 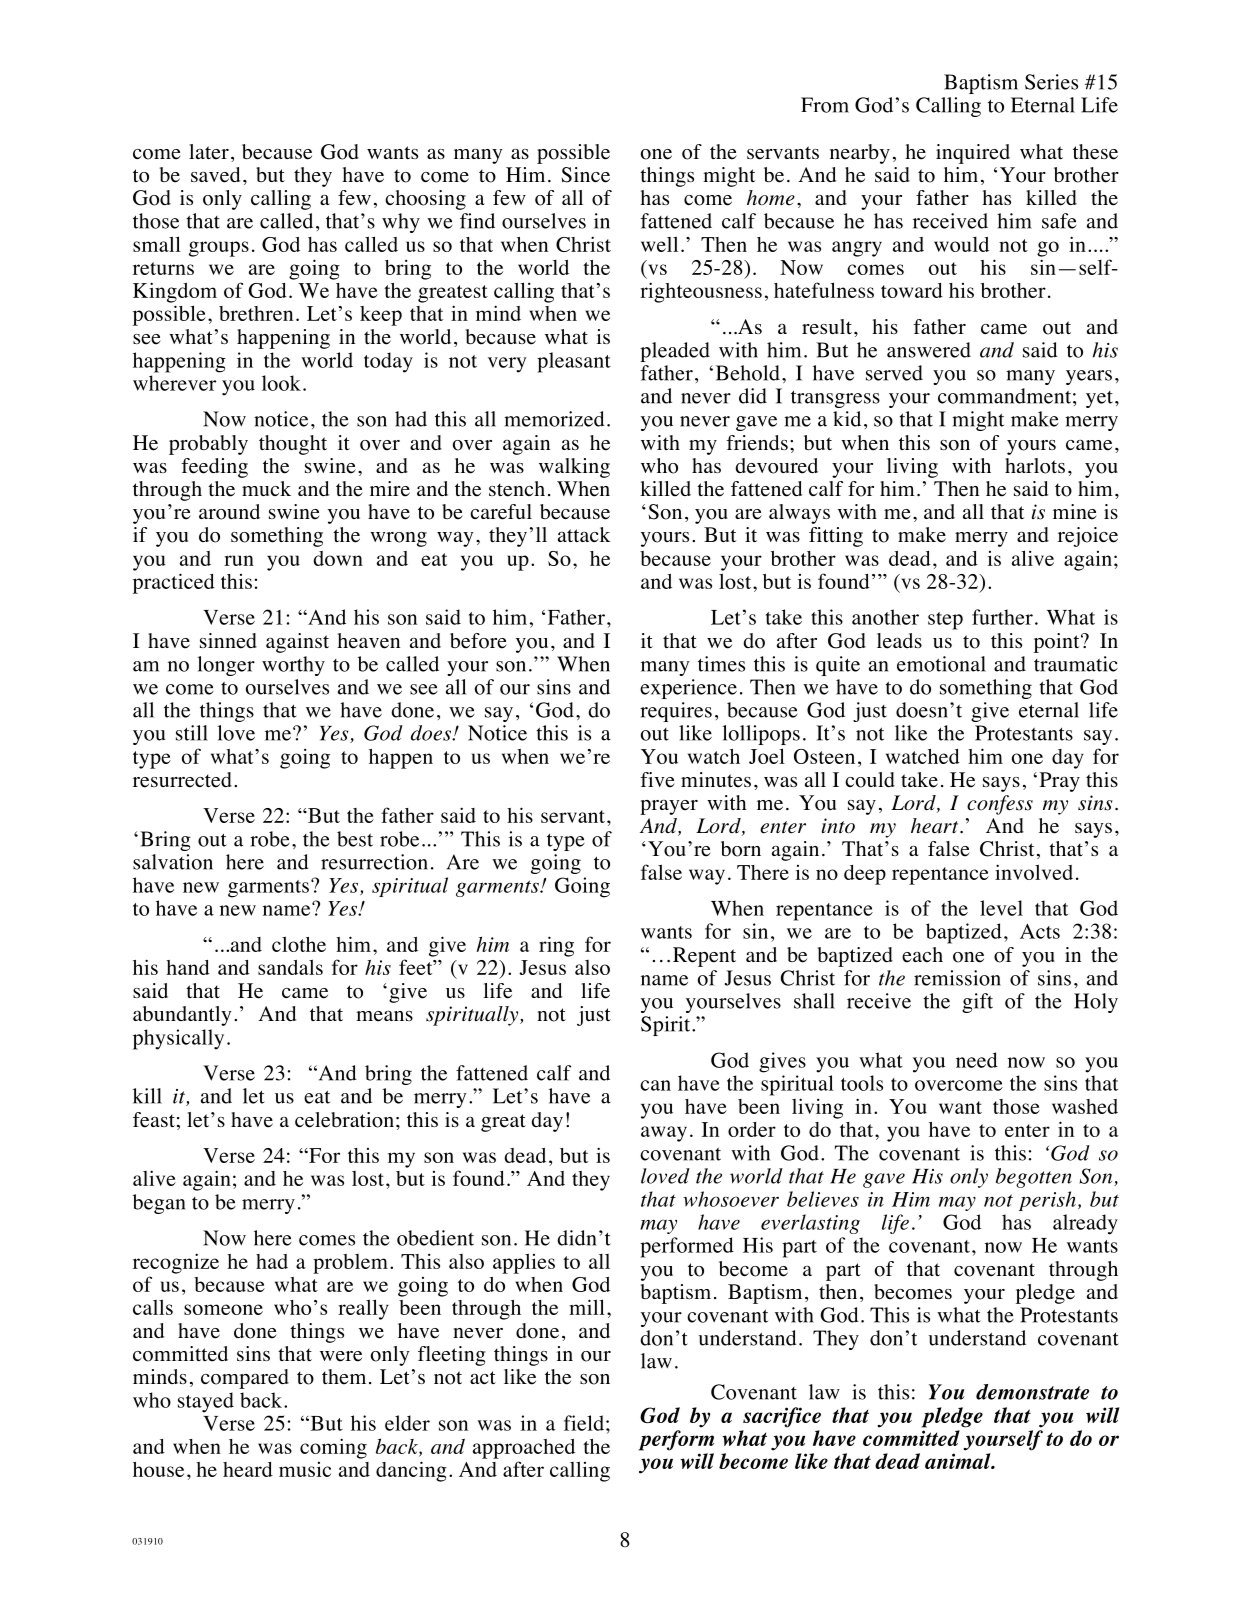 What do you see at coordinates (585, 175) in the screenshot?
I see `Since` at bounding box center [585, 175].
